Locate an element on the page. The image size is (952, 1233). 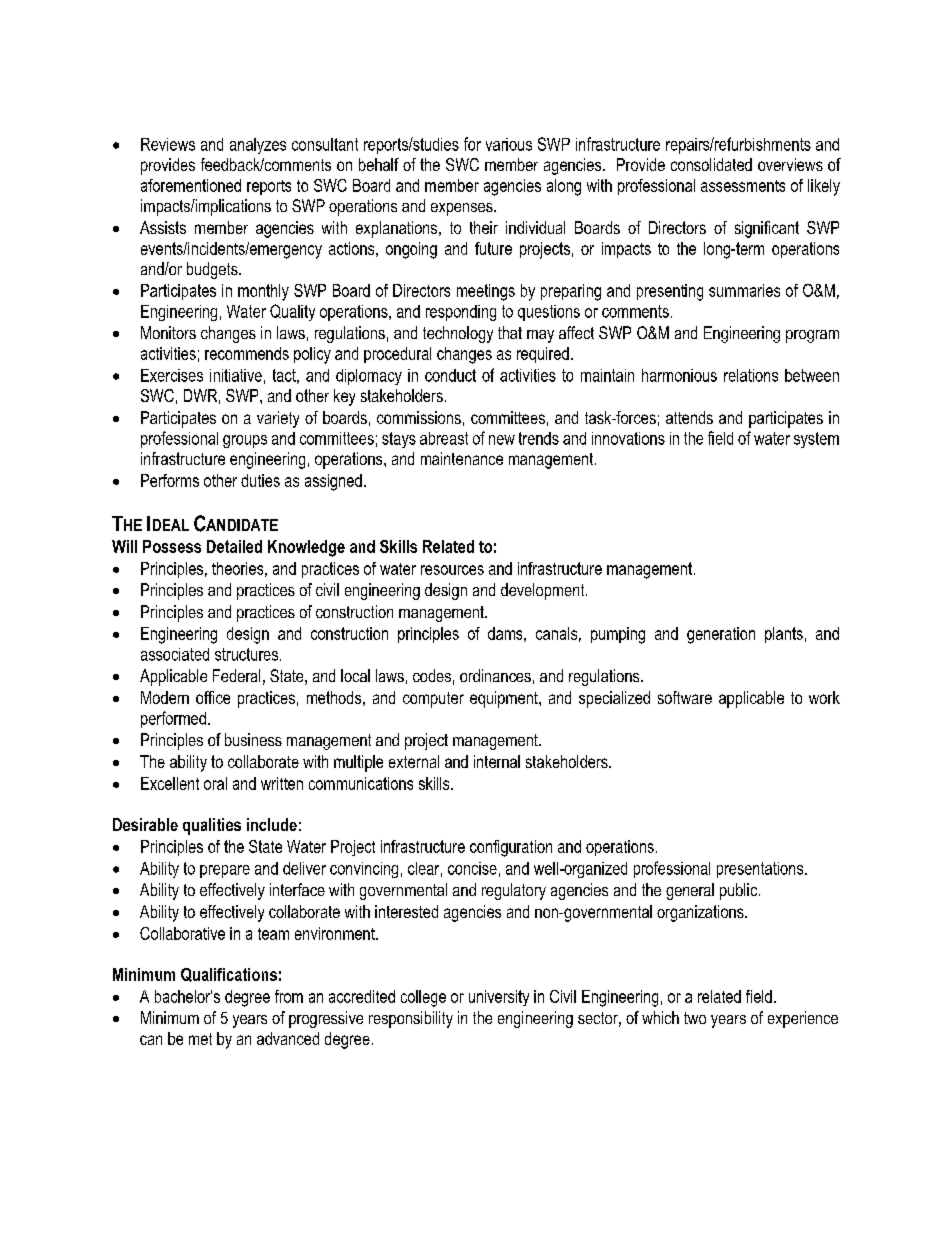
software is located at coordinates (685, 697).
